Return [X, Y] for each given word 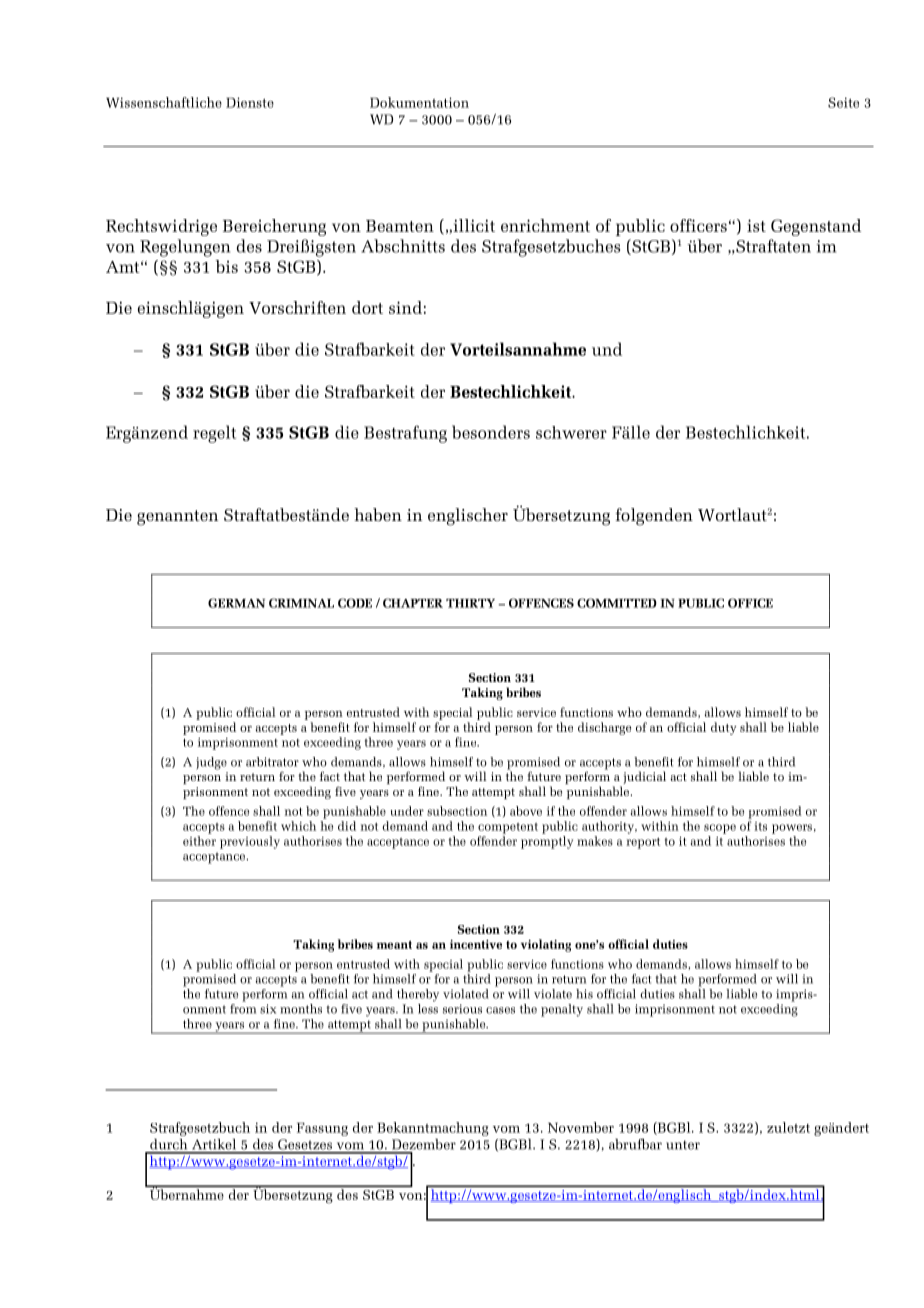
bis [227, 266]
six [268, 1009]
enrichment [545, 225]
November [581, 1127]
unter [683, 1145]
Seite [843, 102]
